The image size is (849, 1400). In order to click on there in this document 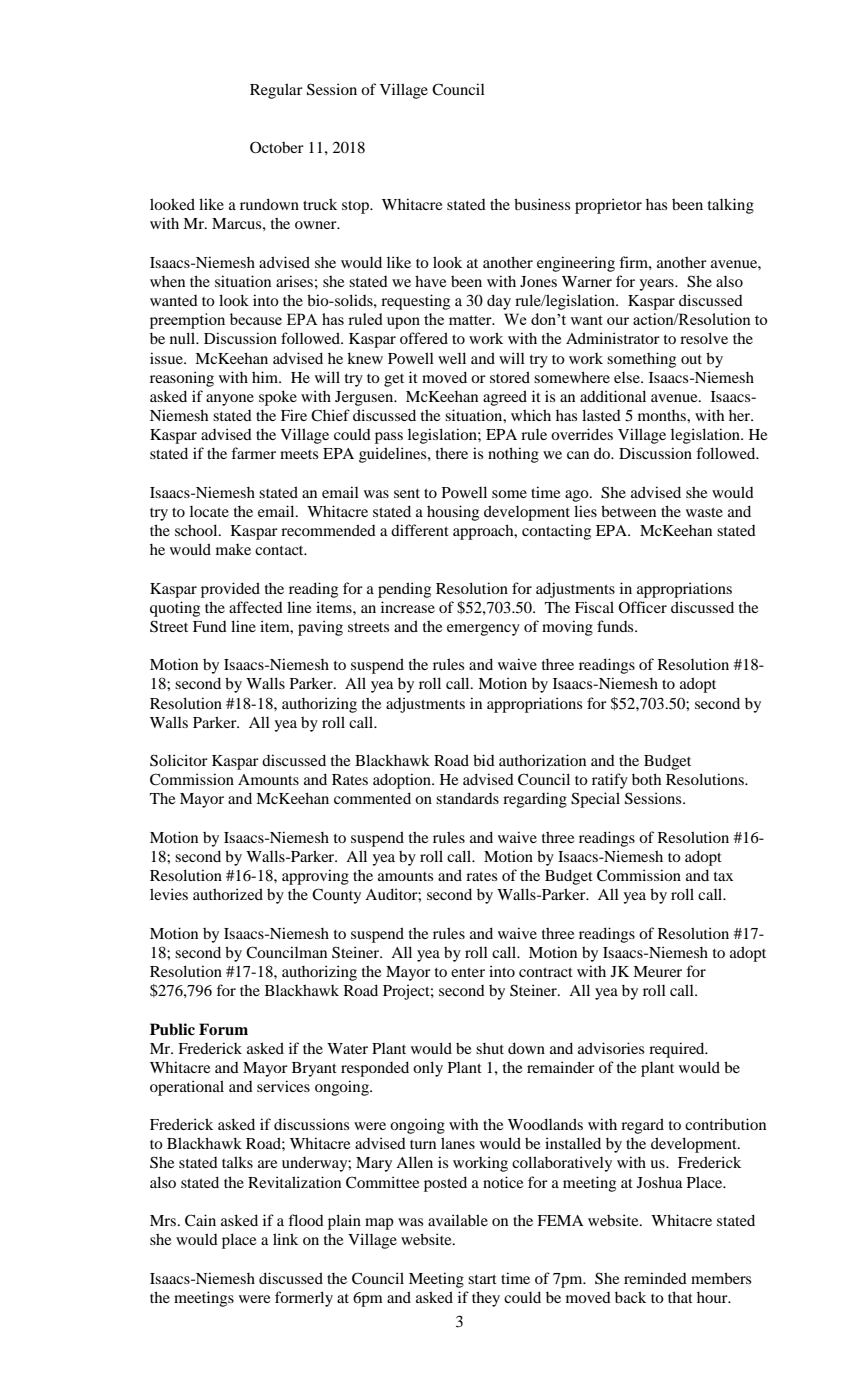, I will do `click(452, 453)`.
